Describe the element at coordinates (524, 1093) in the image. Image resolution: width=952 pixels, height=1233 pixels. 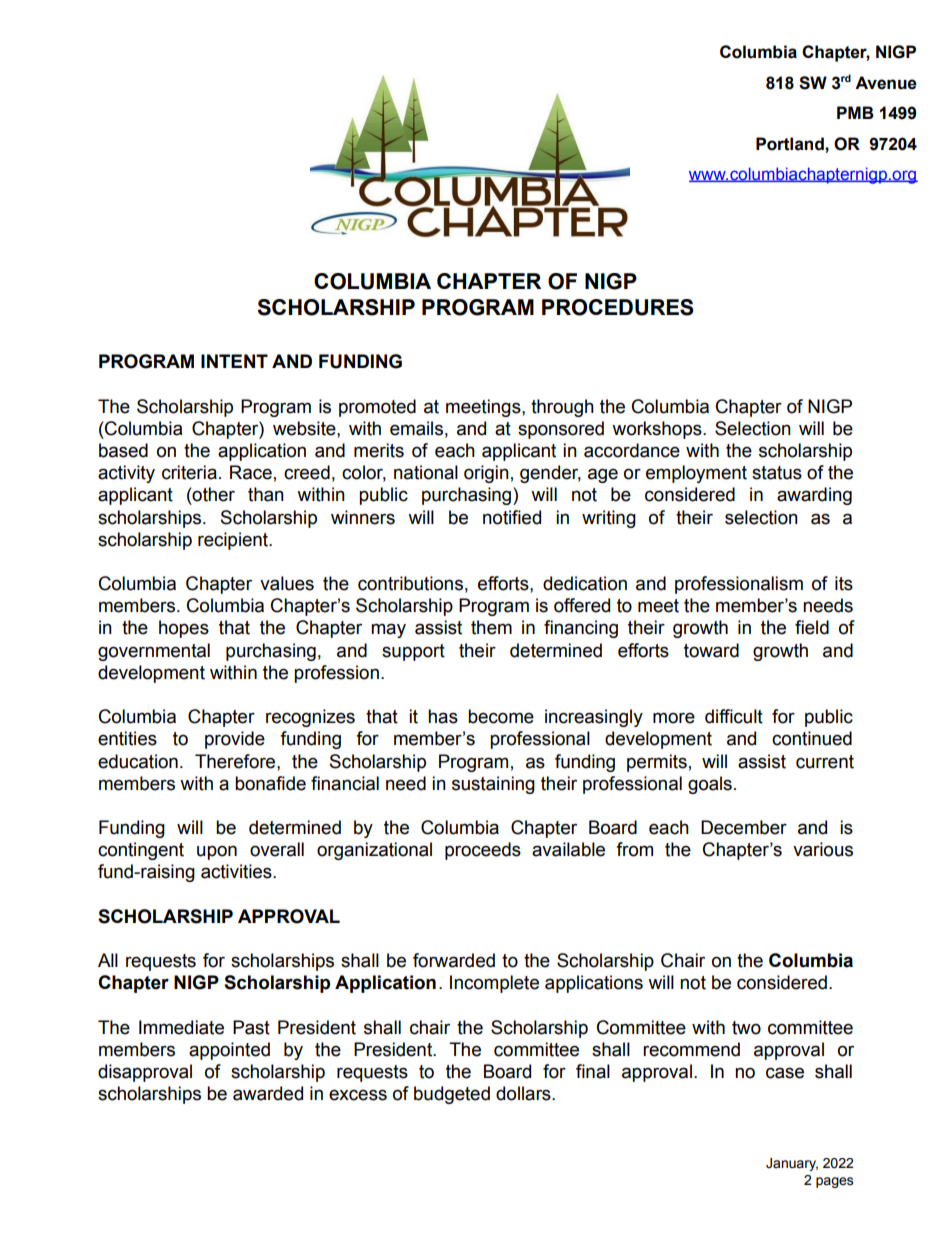
I see `dollars` at that location.
